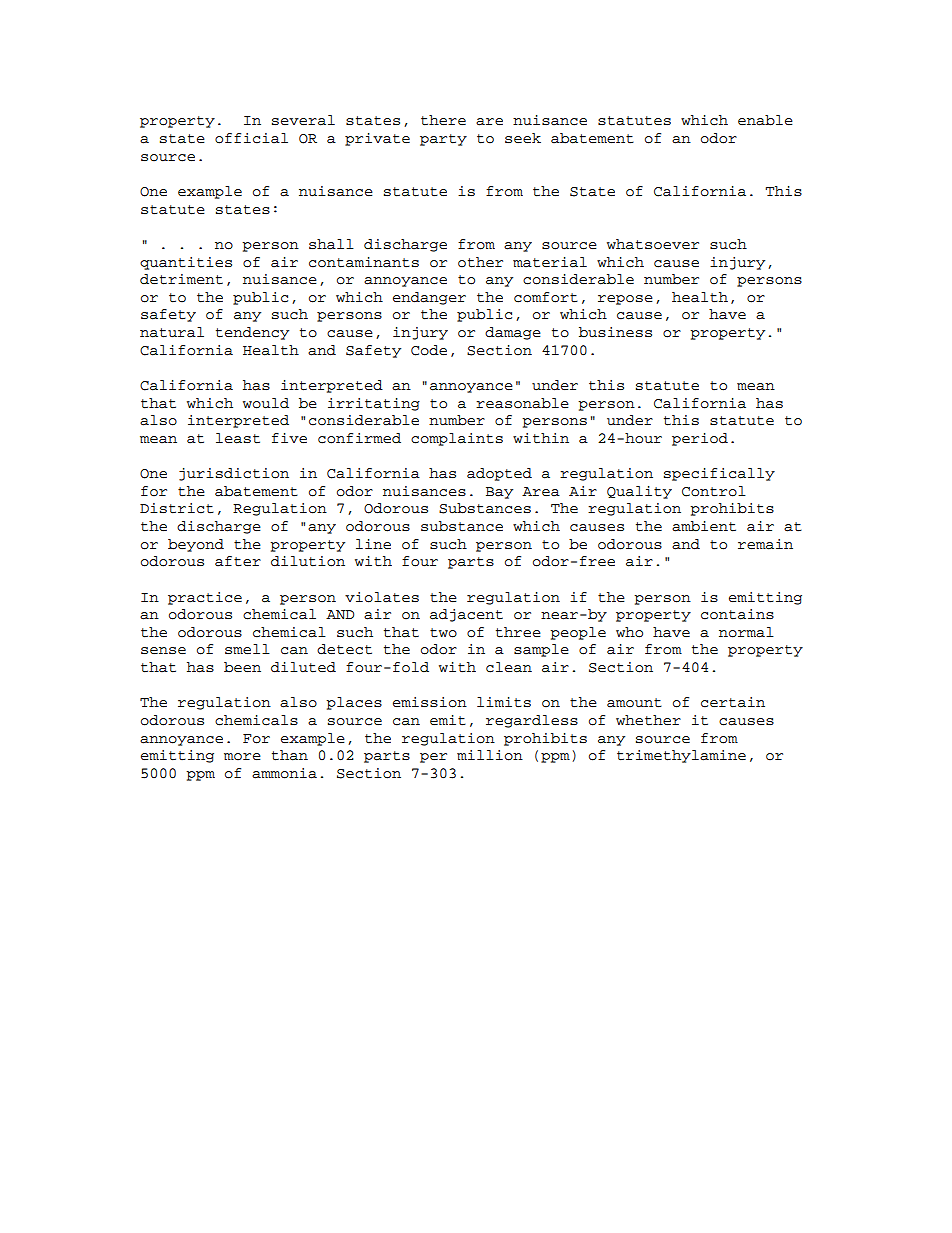 The height and width of the page is (1233, 952). I want to click on reasonable, so click(522, 403).
